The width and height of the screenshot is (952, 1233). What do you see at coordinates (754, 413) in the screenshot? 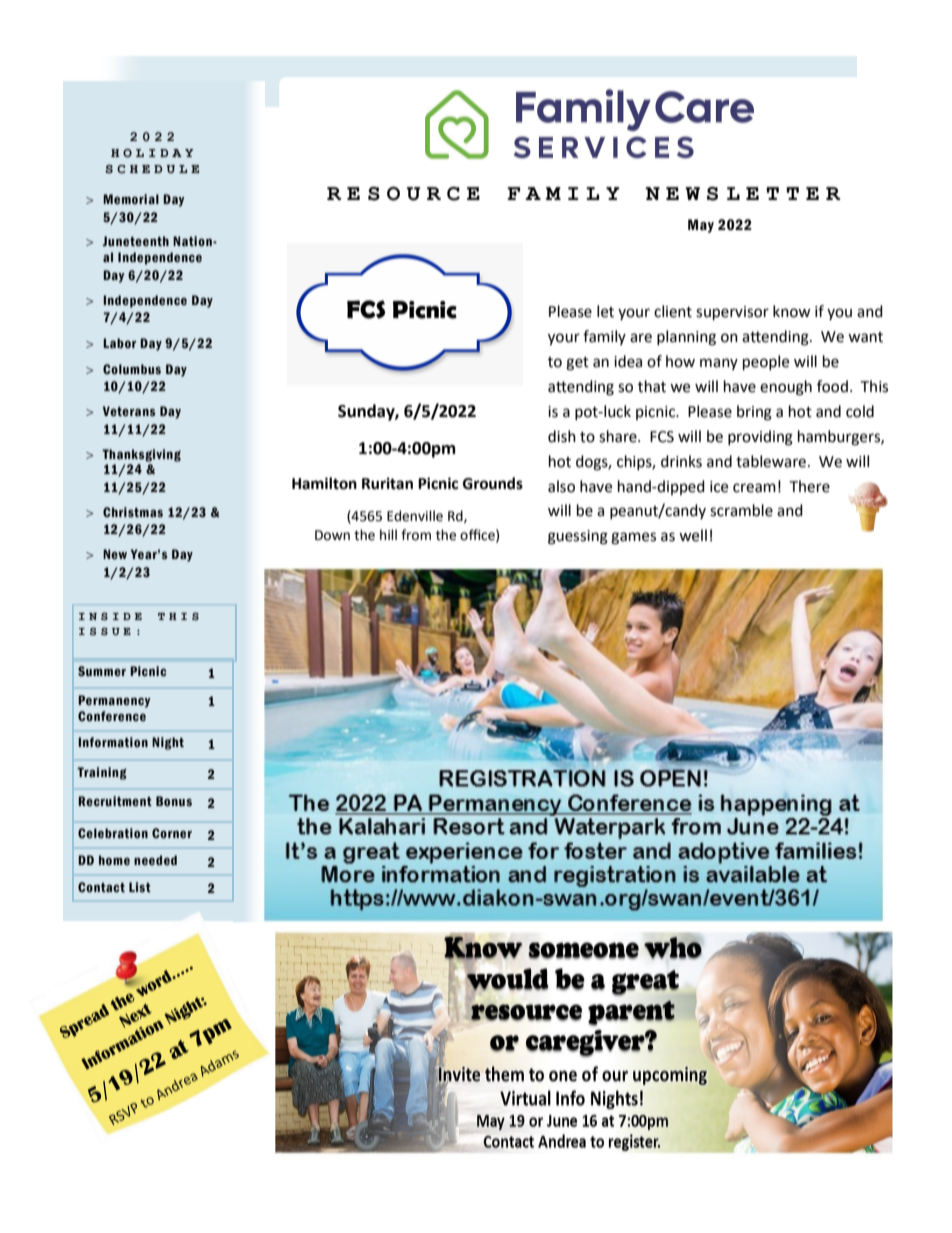
I see `bring` at bounding box center [754, 413].
